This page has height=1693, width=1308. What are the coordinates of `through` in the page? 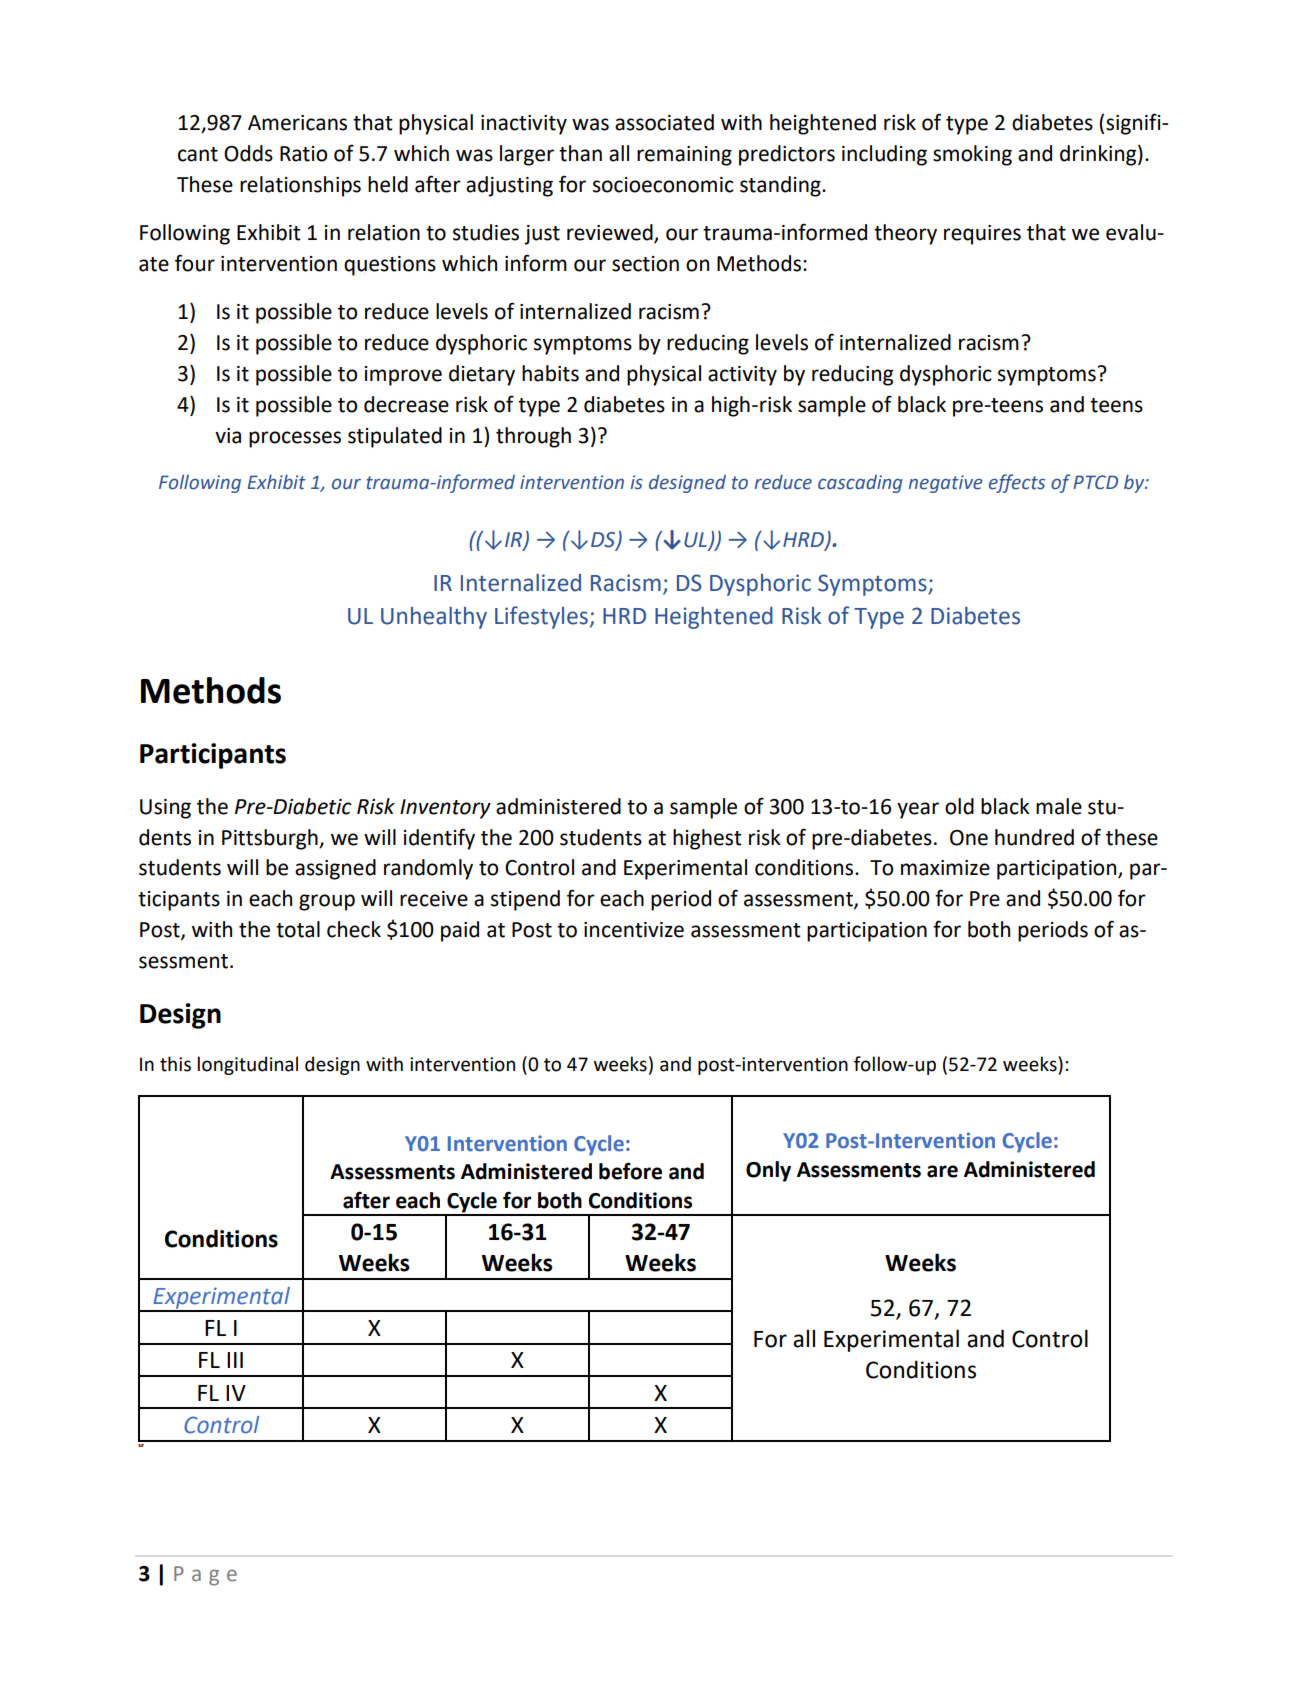 It's located at (533, 437).
